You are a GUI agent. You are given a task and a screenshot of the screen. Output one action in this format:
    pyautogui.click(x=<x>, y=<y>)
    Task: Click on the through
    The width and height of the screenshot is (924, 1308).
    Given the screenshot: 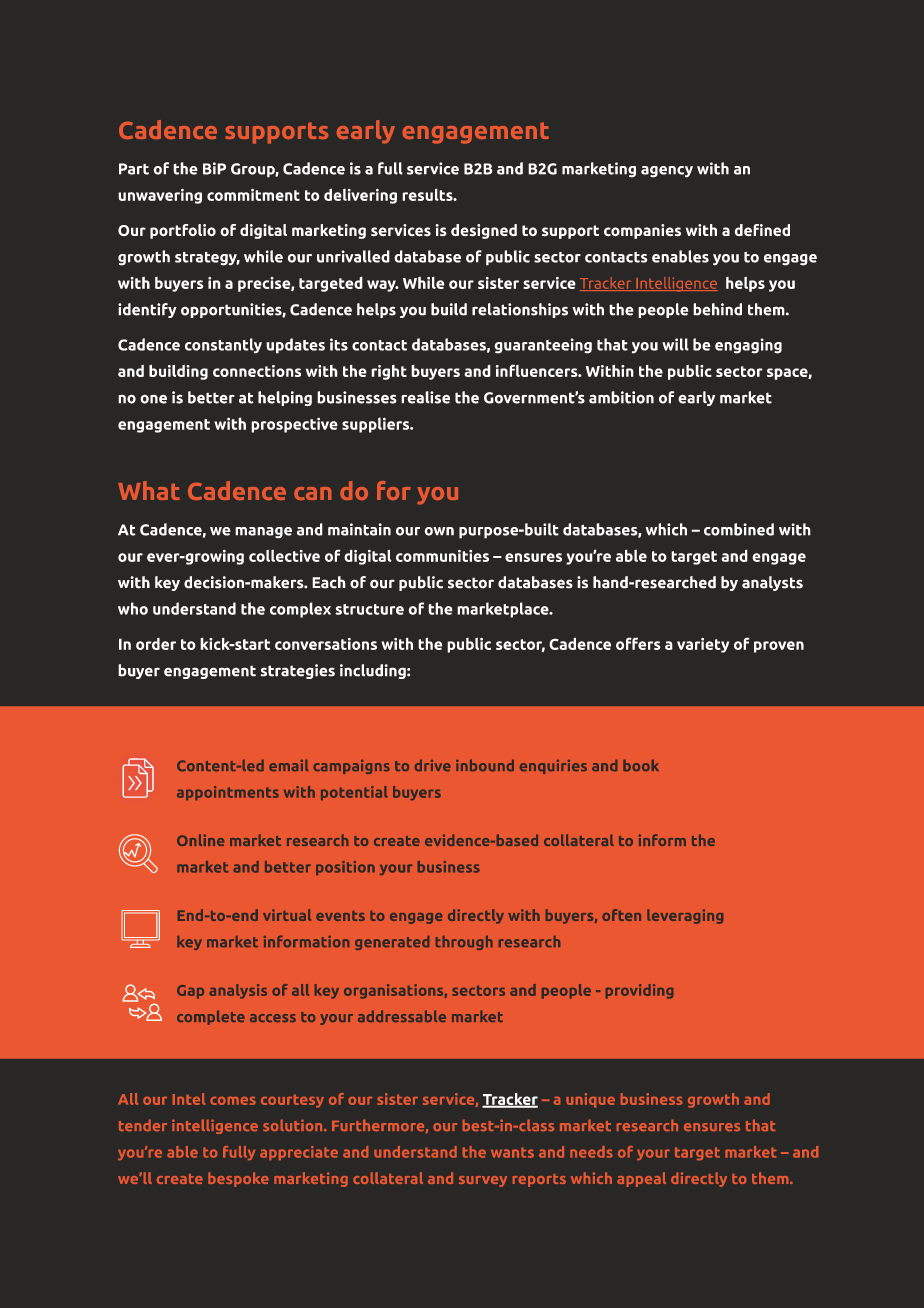 What is the action you would take?
    pyautogui.click(x=464, y=943)
